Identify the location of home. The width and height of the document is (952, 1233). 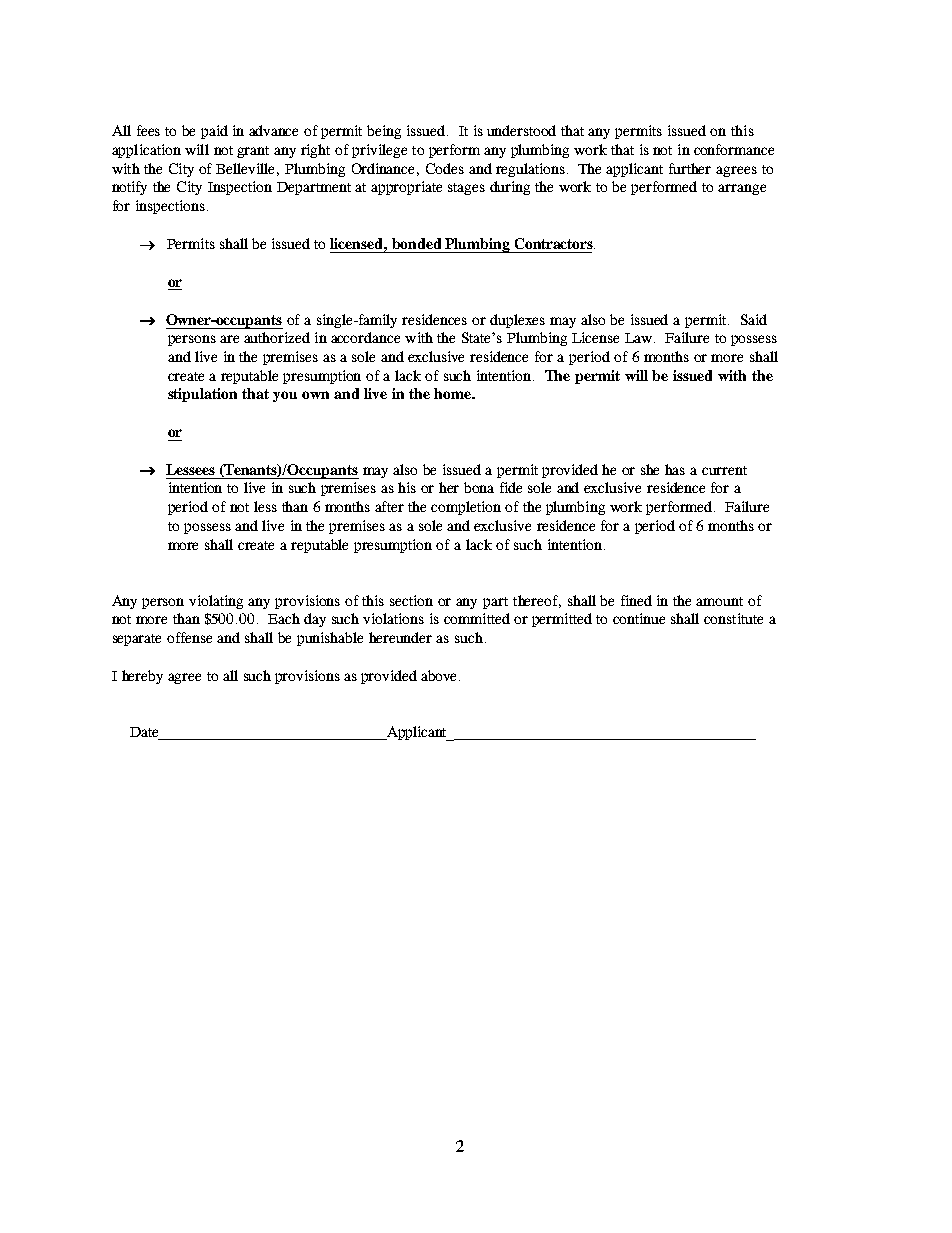
(454, 393).
